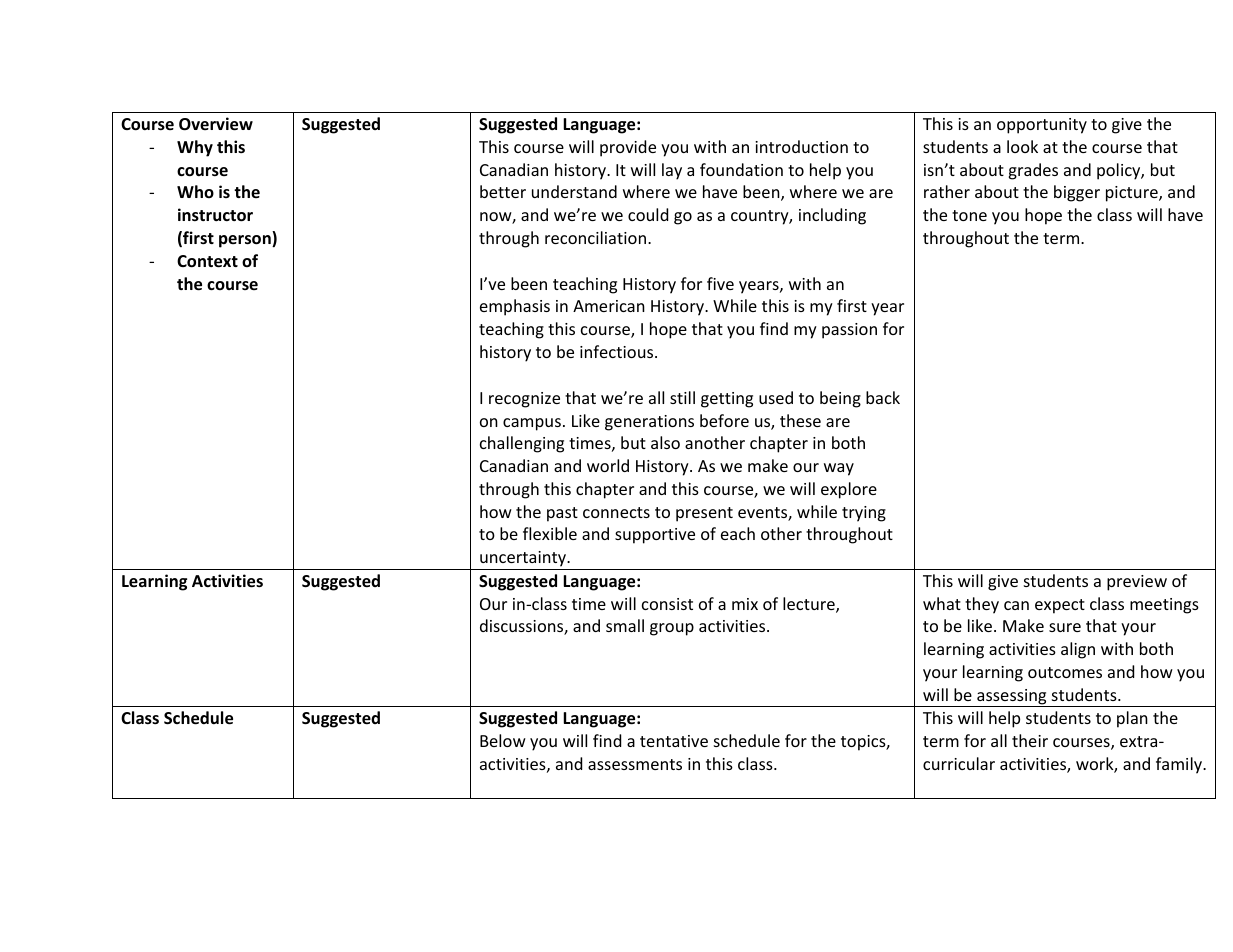 The image size is (1233, 952). Describe the element at coordinates (515, 307) in the screenshot. I see `emphasis` at that location.
